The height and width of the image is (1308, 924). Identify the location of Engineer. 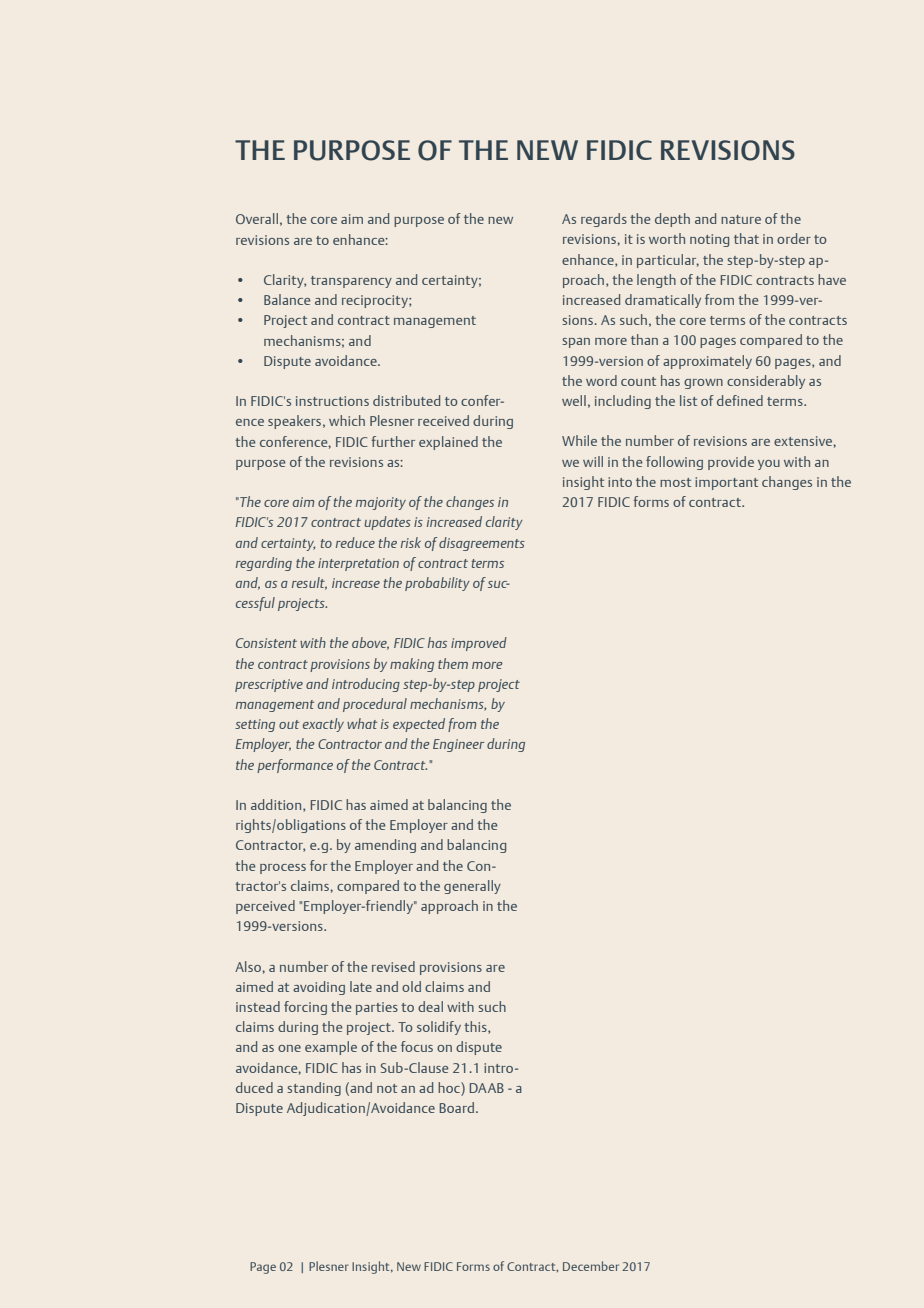
(458, 745).
